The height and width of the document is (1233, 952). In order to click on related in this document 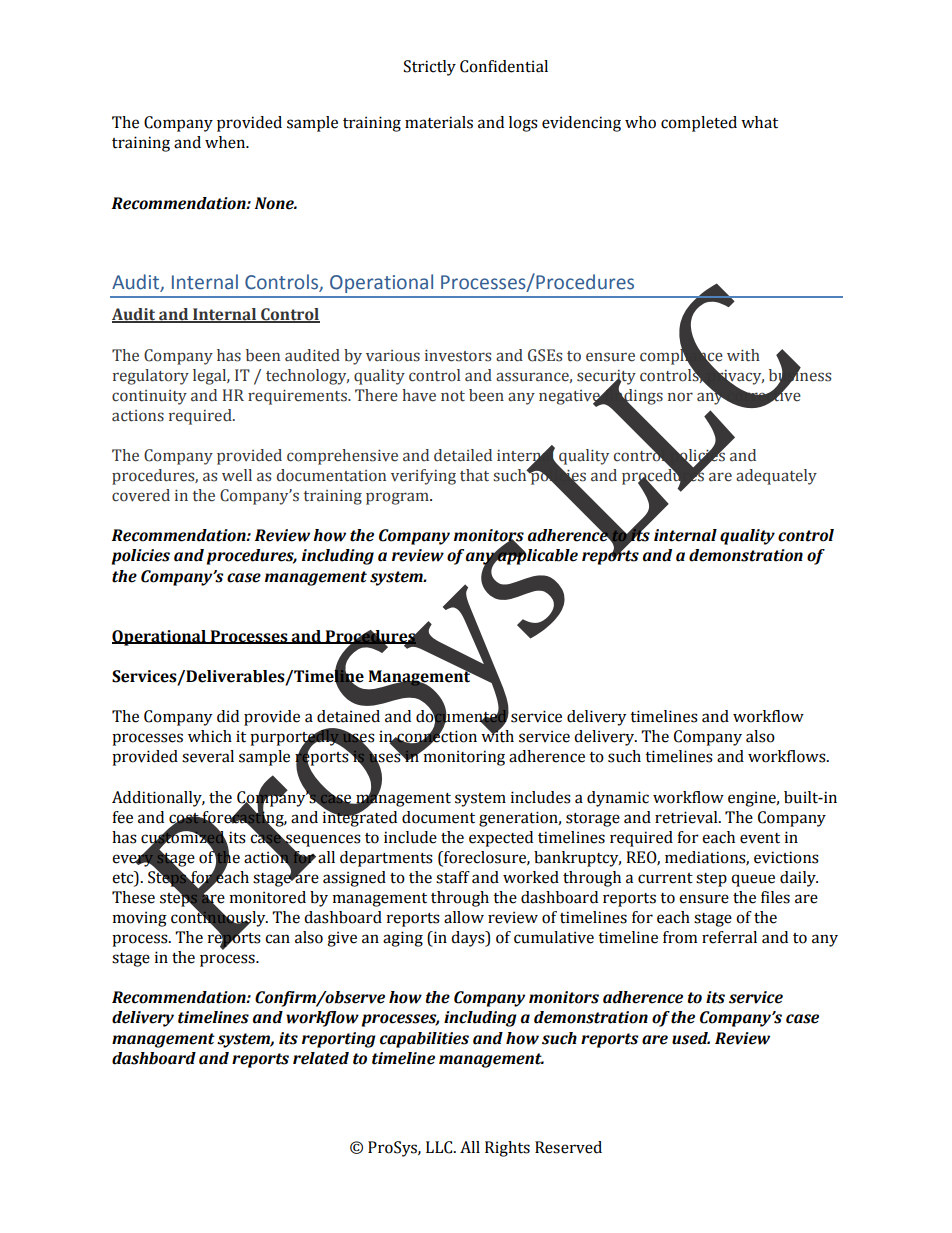, I will do `click(321, 1058)`.
